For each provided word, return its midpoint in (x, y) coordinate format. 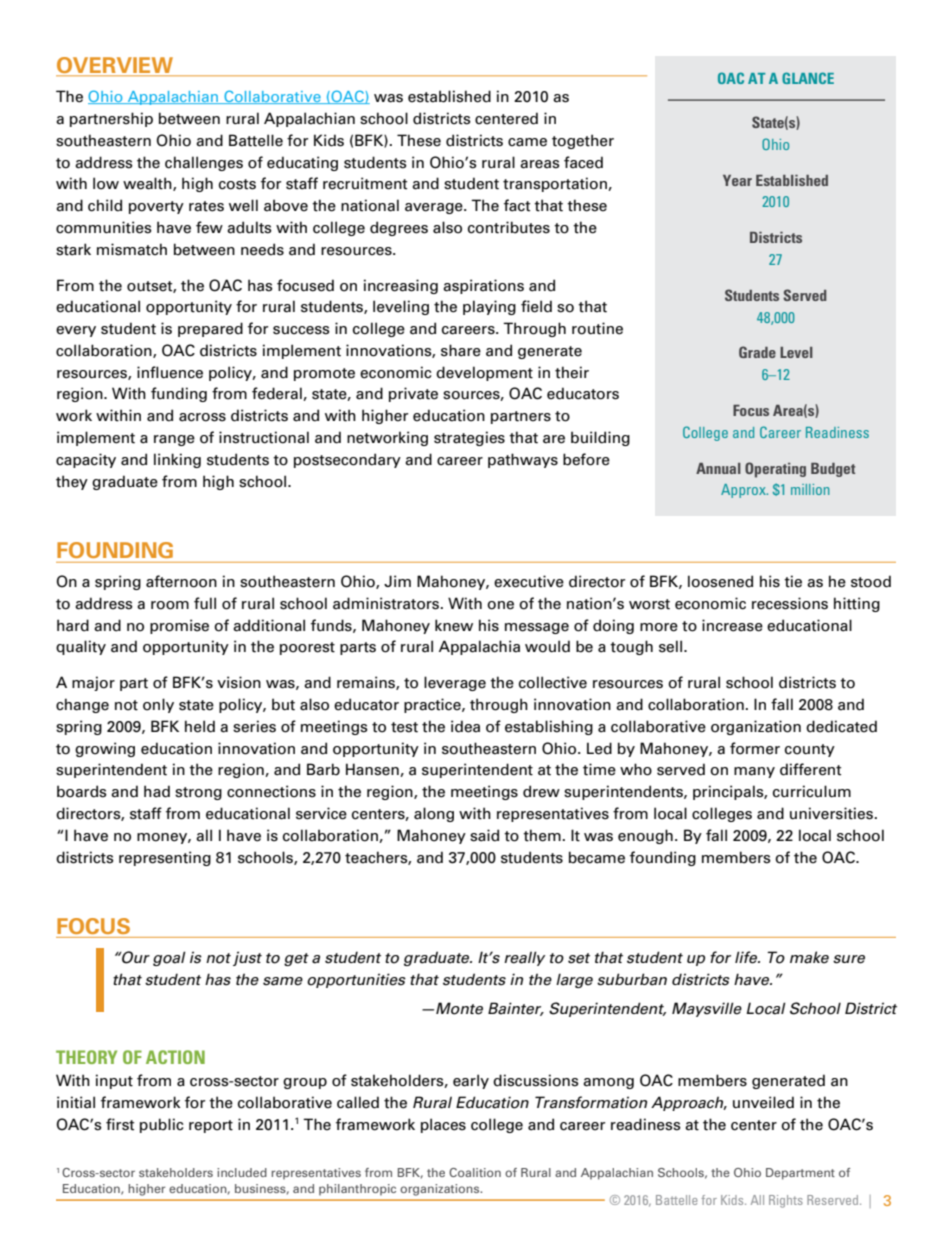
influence (170, 372)
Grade (757, 352)
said (484, 835)
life (747, 957)
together (583, 141)
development (484, 373)
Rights (786, 1201)
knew (454, 625)
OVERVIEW (116, 66)
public (161, 1125)
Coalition (475, 1172)
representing (165, 858)
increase (732, 625)
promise (179, 626)
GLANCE (808, 78)
